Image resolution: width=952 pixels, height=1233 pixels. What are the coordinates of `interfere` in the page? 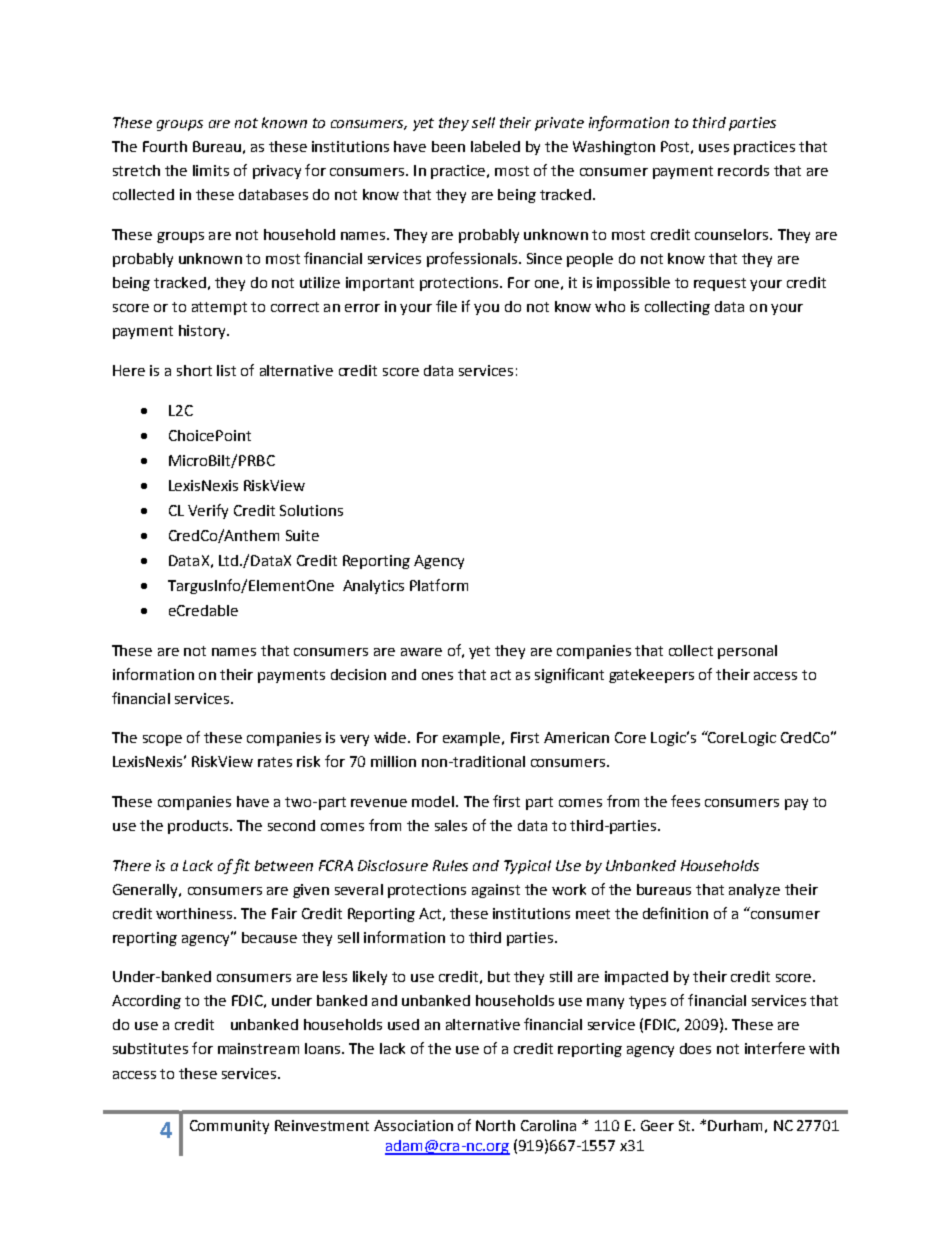 It's located at (775, 1048).
